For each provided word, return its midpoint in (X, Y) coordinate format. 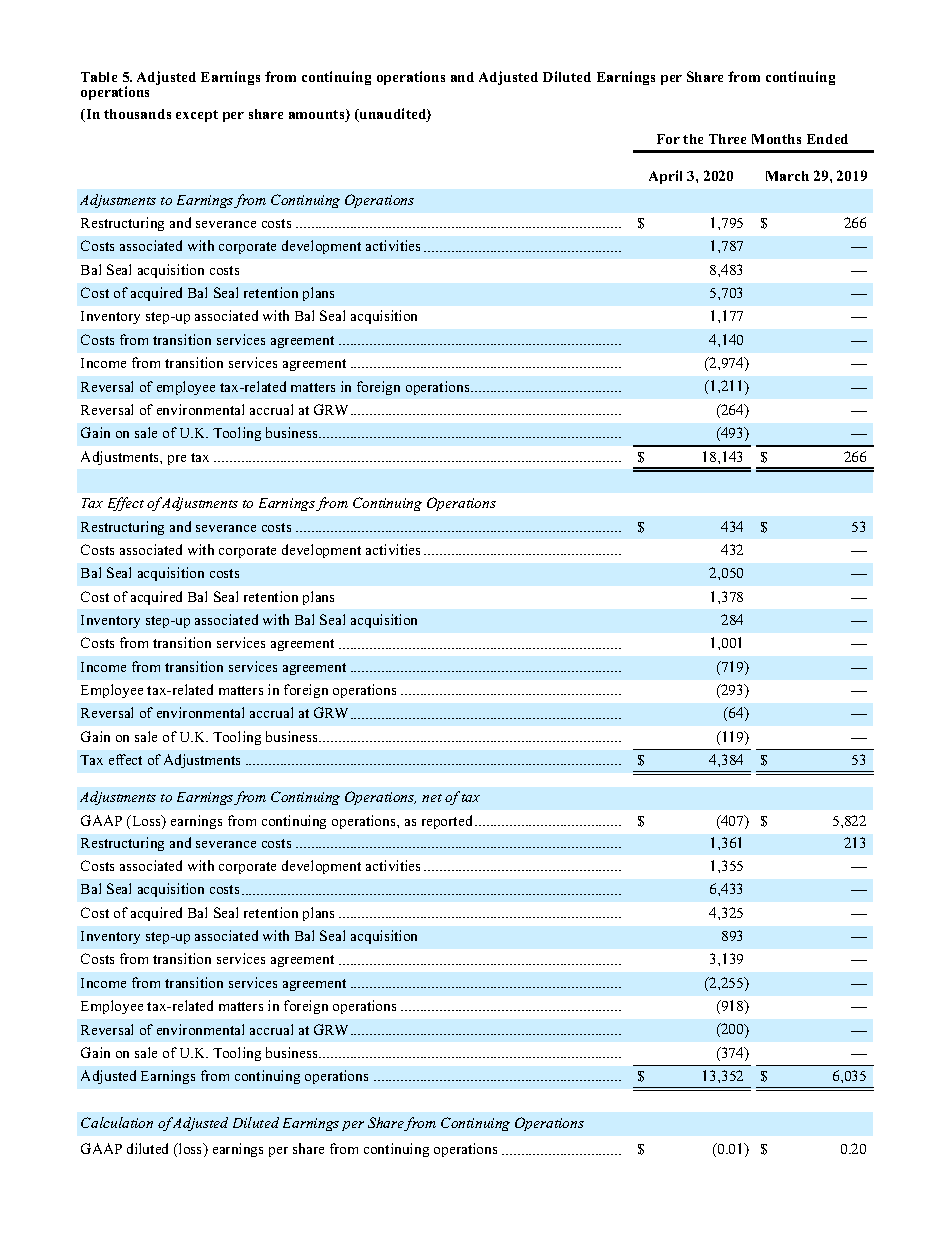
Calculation (117, 1122)
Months (776, 139)
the (693, 139)
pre (177, 460)
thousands (137, 114)
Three (727, 139)
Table (99, 77)
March (787, 176)
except (197, 116)
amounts (318, 115)
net (432, 798)
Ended (827, 139)
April (665, 177)
